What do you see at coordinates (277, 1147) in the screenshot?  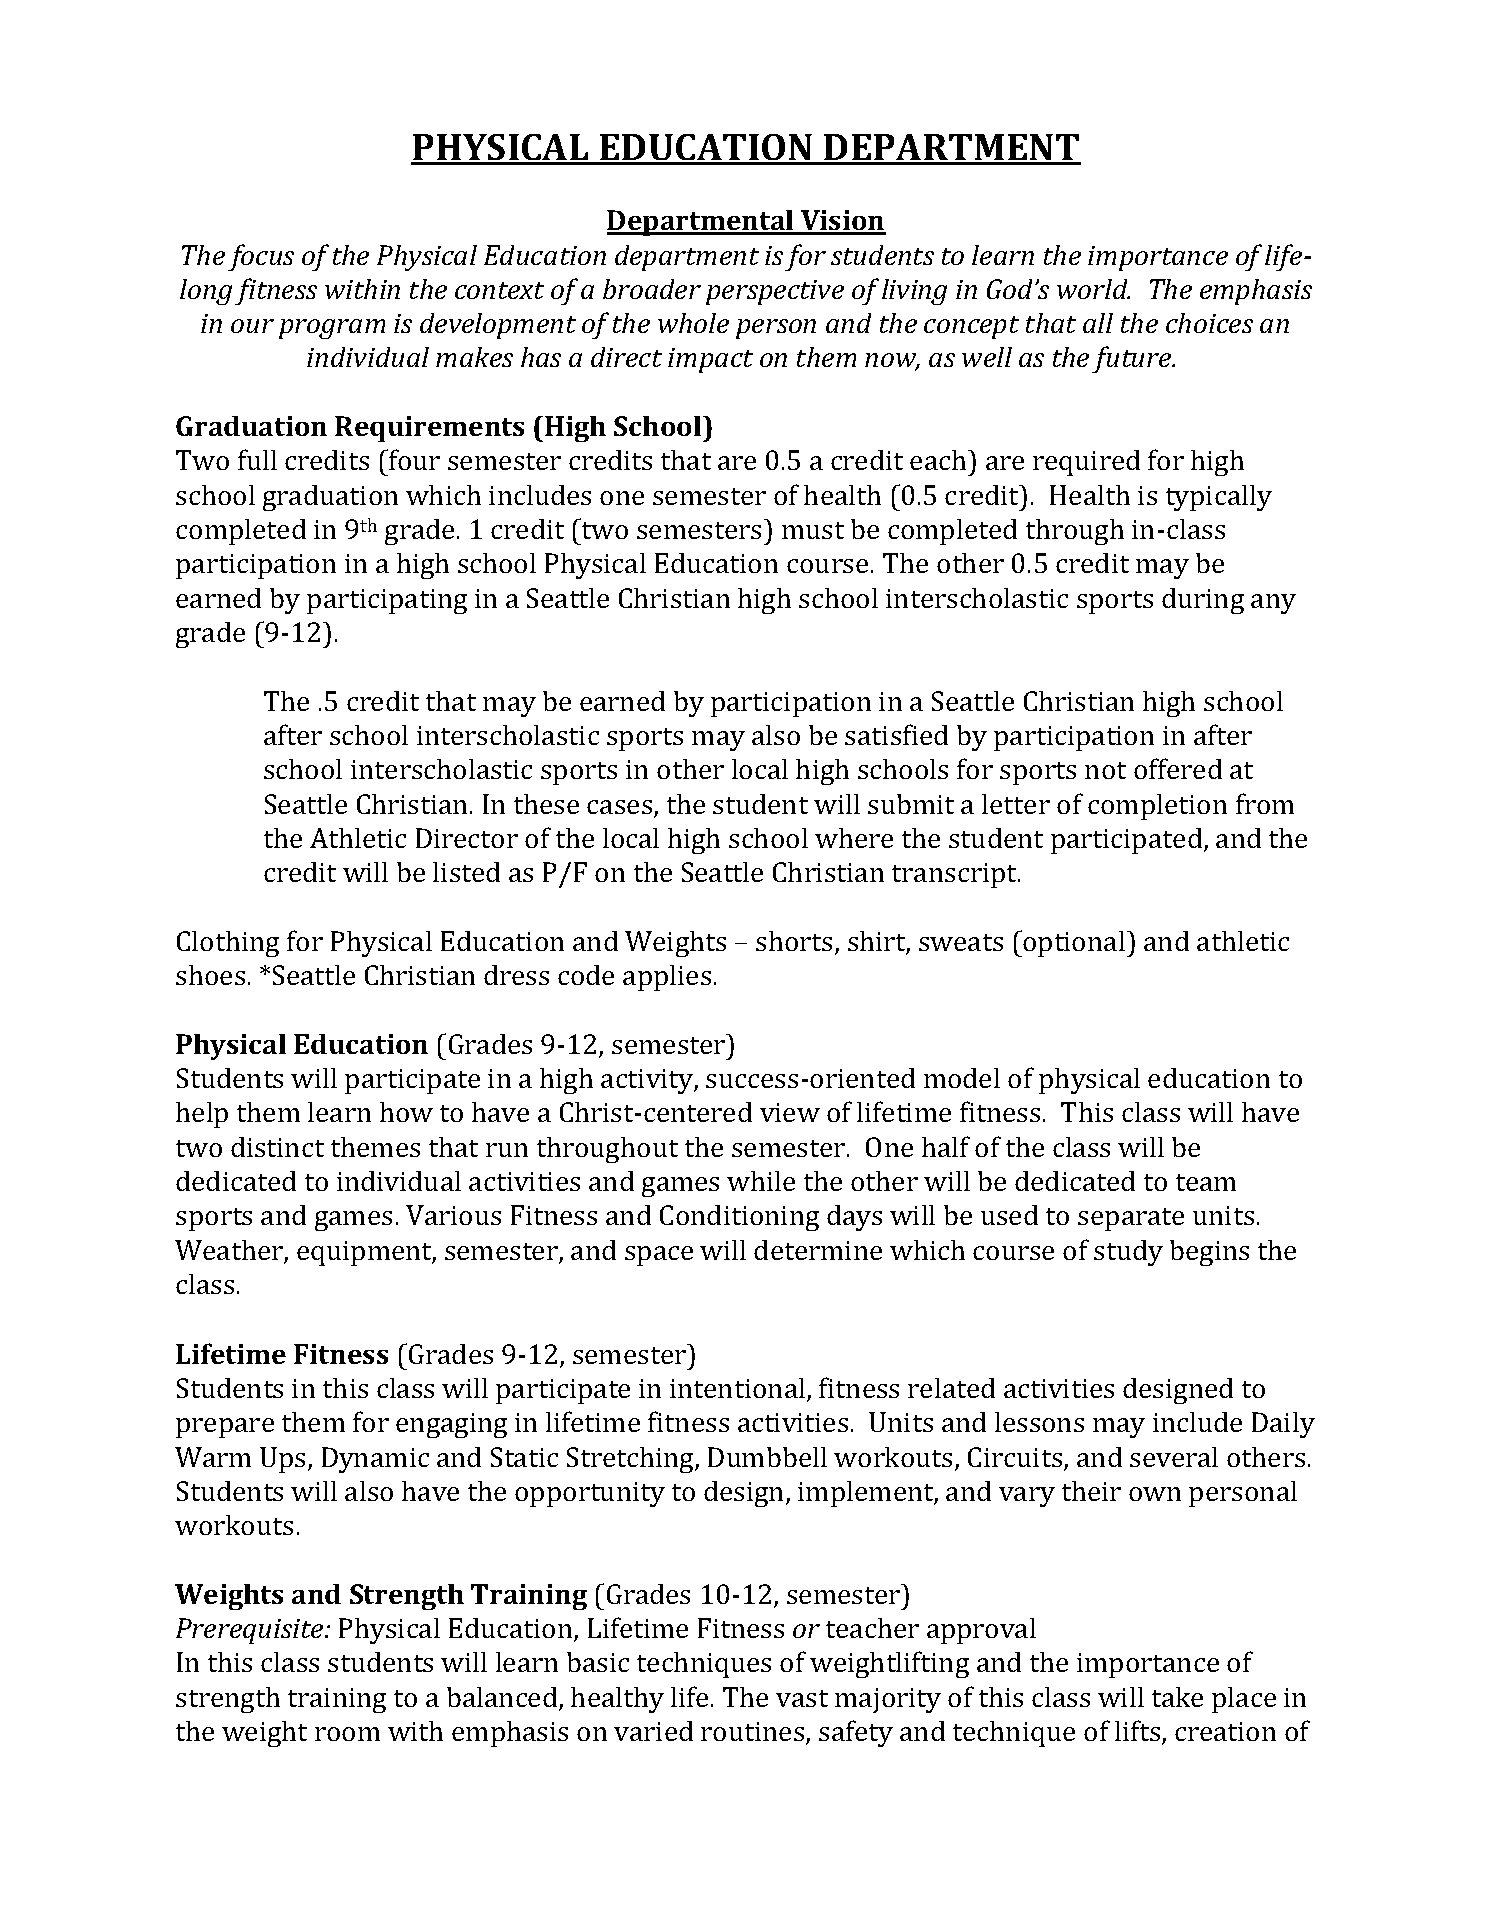 I see `distinct` at bounding box center [277, 1147].
